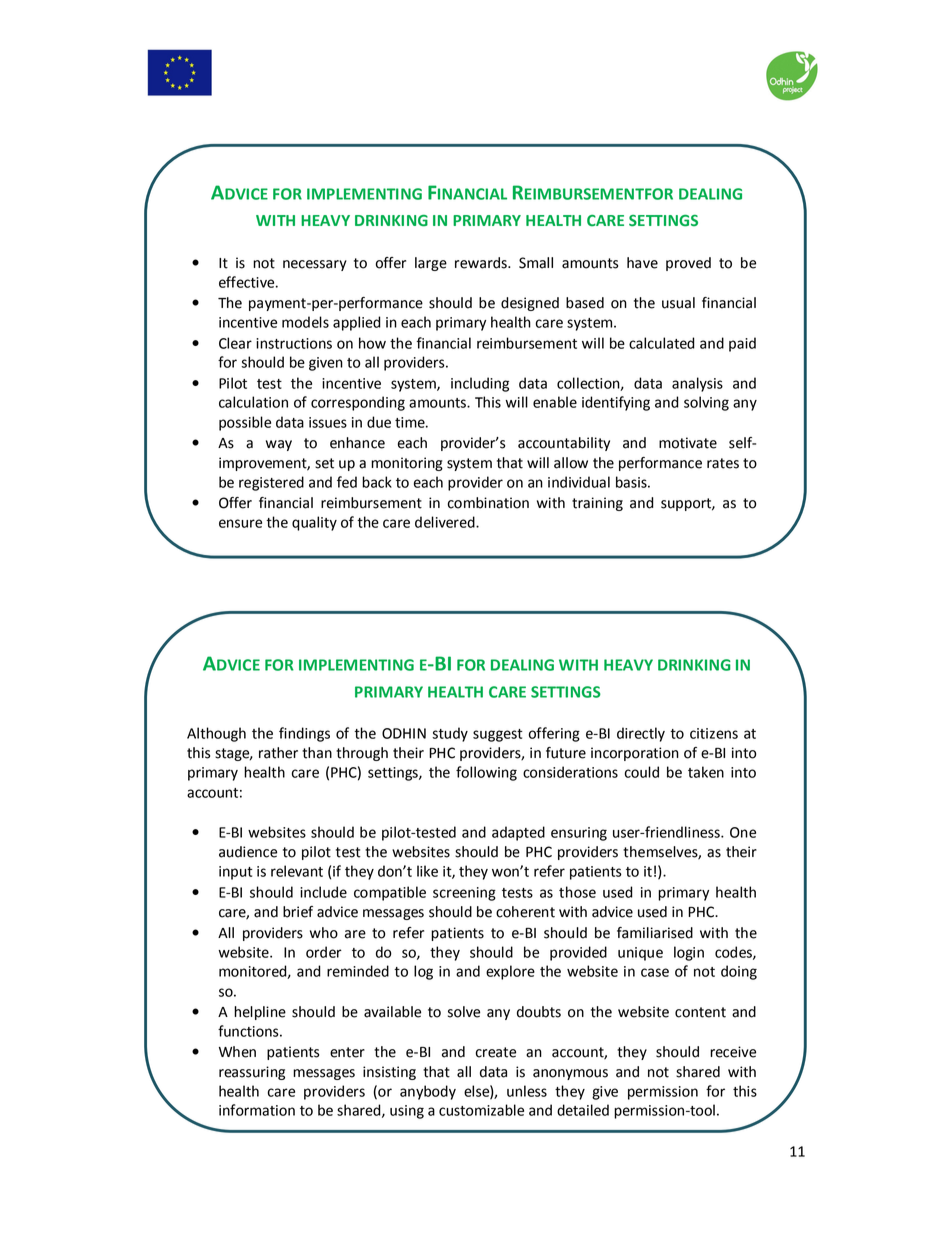 The image size is (952, 1233). What do you see at coordinates (482, 263) in the screenshot?
I see `rewards` at bounding box center [482, 263].
